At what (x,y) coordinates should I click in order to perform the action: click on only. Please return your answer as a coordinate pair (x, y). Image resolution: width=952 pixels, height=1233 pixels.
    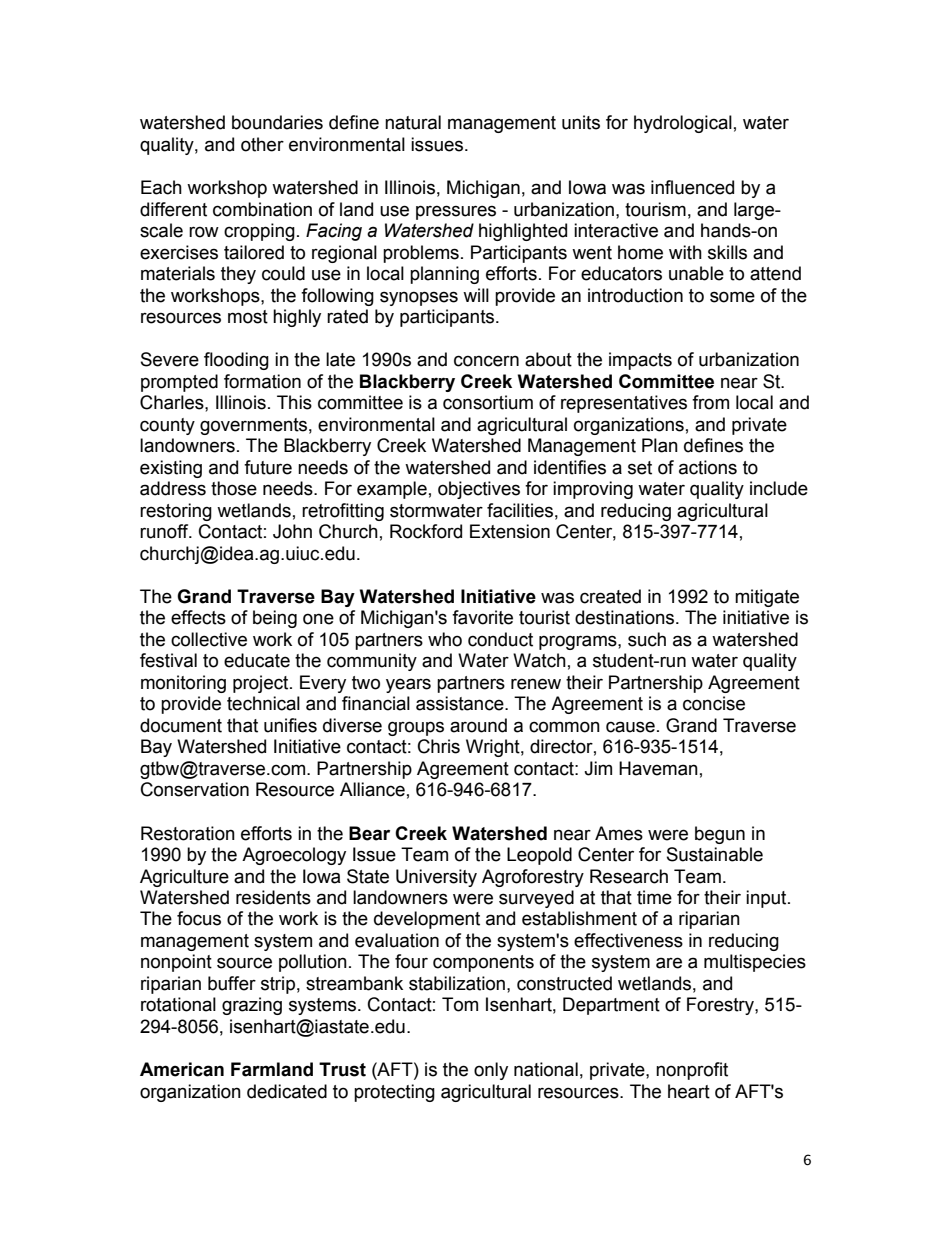
    Looking at the image, I should click on (491, 1071).
